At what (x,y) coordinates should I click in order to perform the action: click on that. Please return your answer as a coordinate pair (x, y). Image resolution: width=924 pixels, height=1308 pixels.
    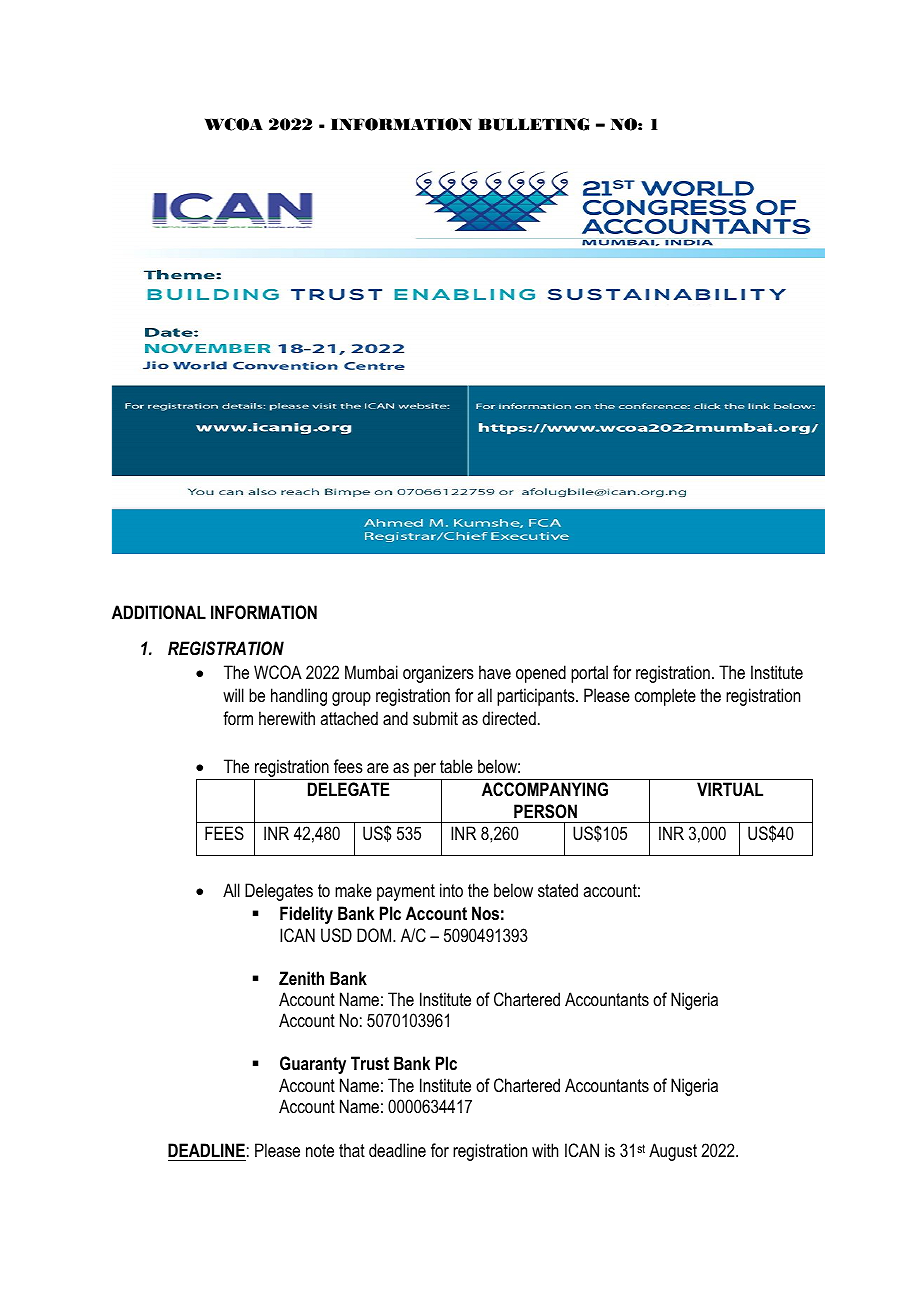
    Looking at the image, I should click on (352, 1150).
